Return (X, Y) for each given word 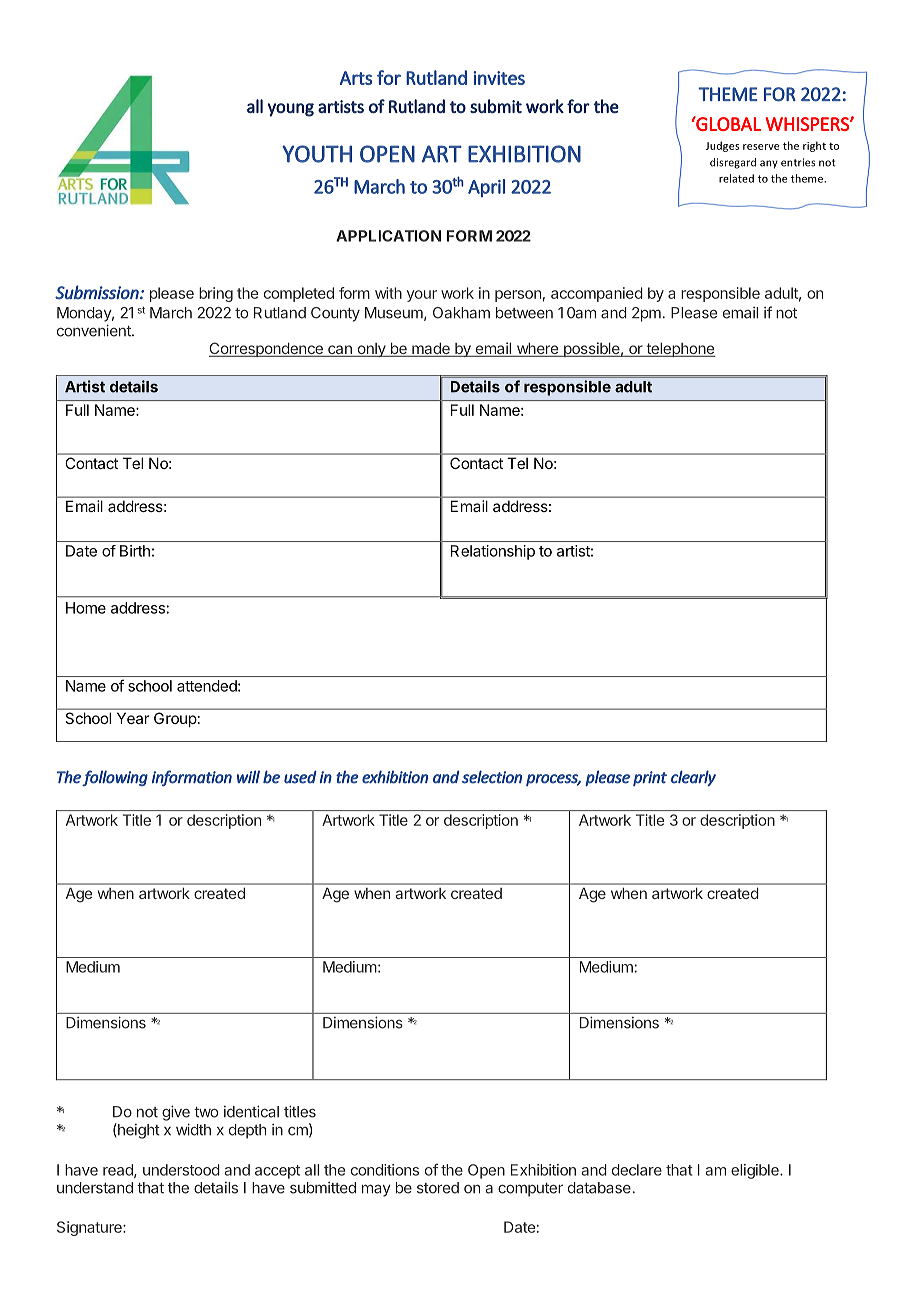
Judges (722, 146)
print (650, 778)
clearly (693, 778)
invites (499, 78)
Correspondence (267, 349)
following (115, 778)
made (431, 349)
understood (181, 1170)
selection (492, 777)
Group (175, 719)
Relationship (493, 552)
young (291, 110)
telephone (680, 349)
